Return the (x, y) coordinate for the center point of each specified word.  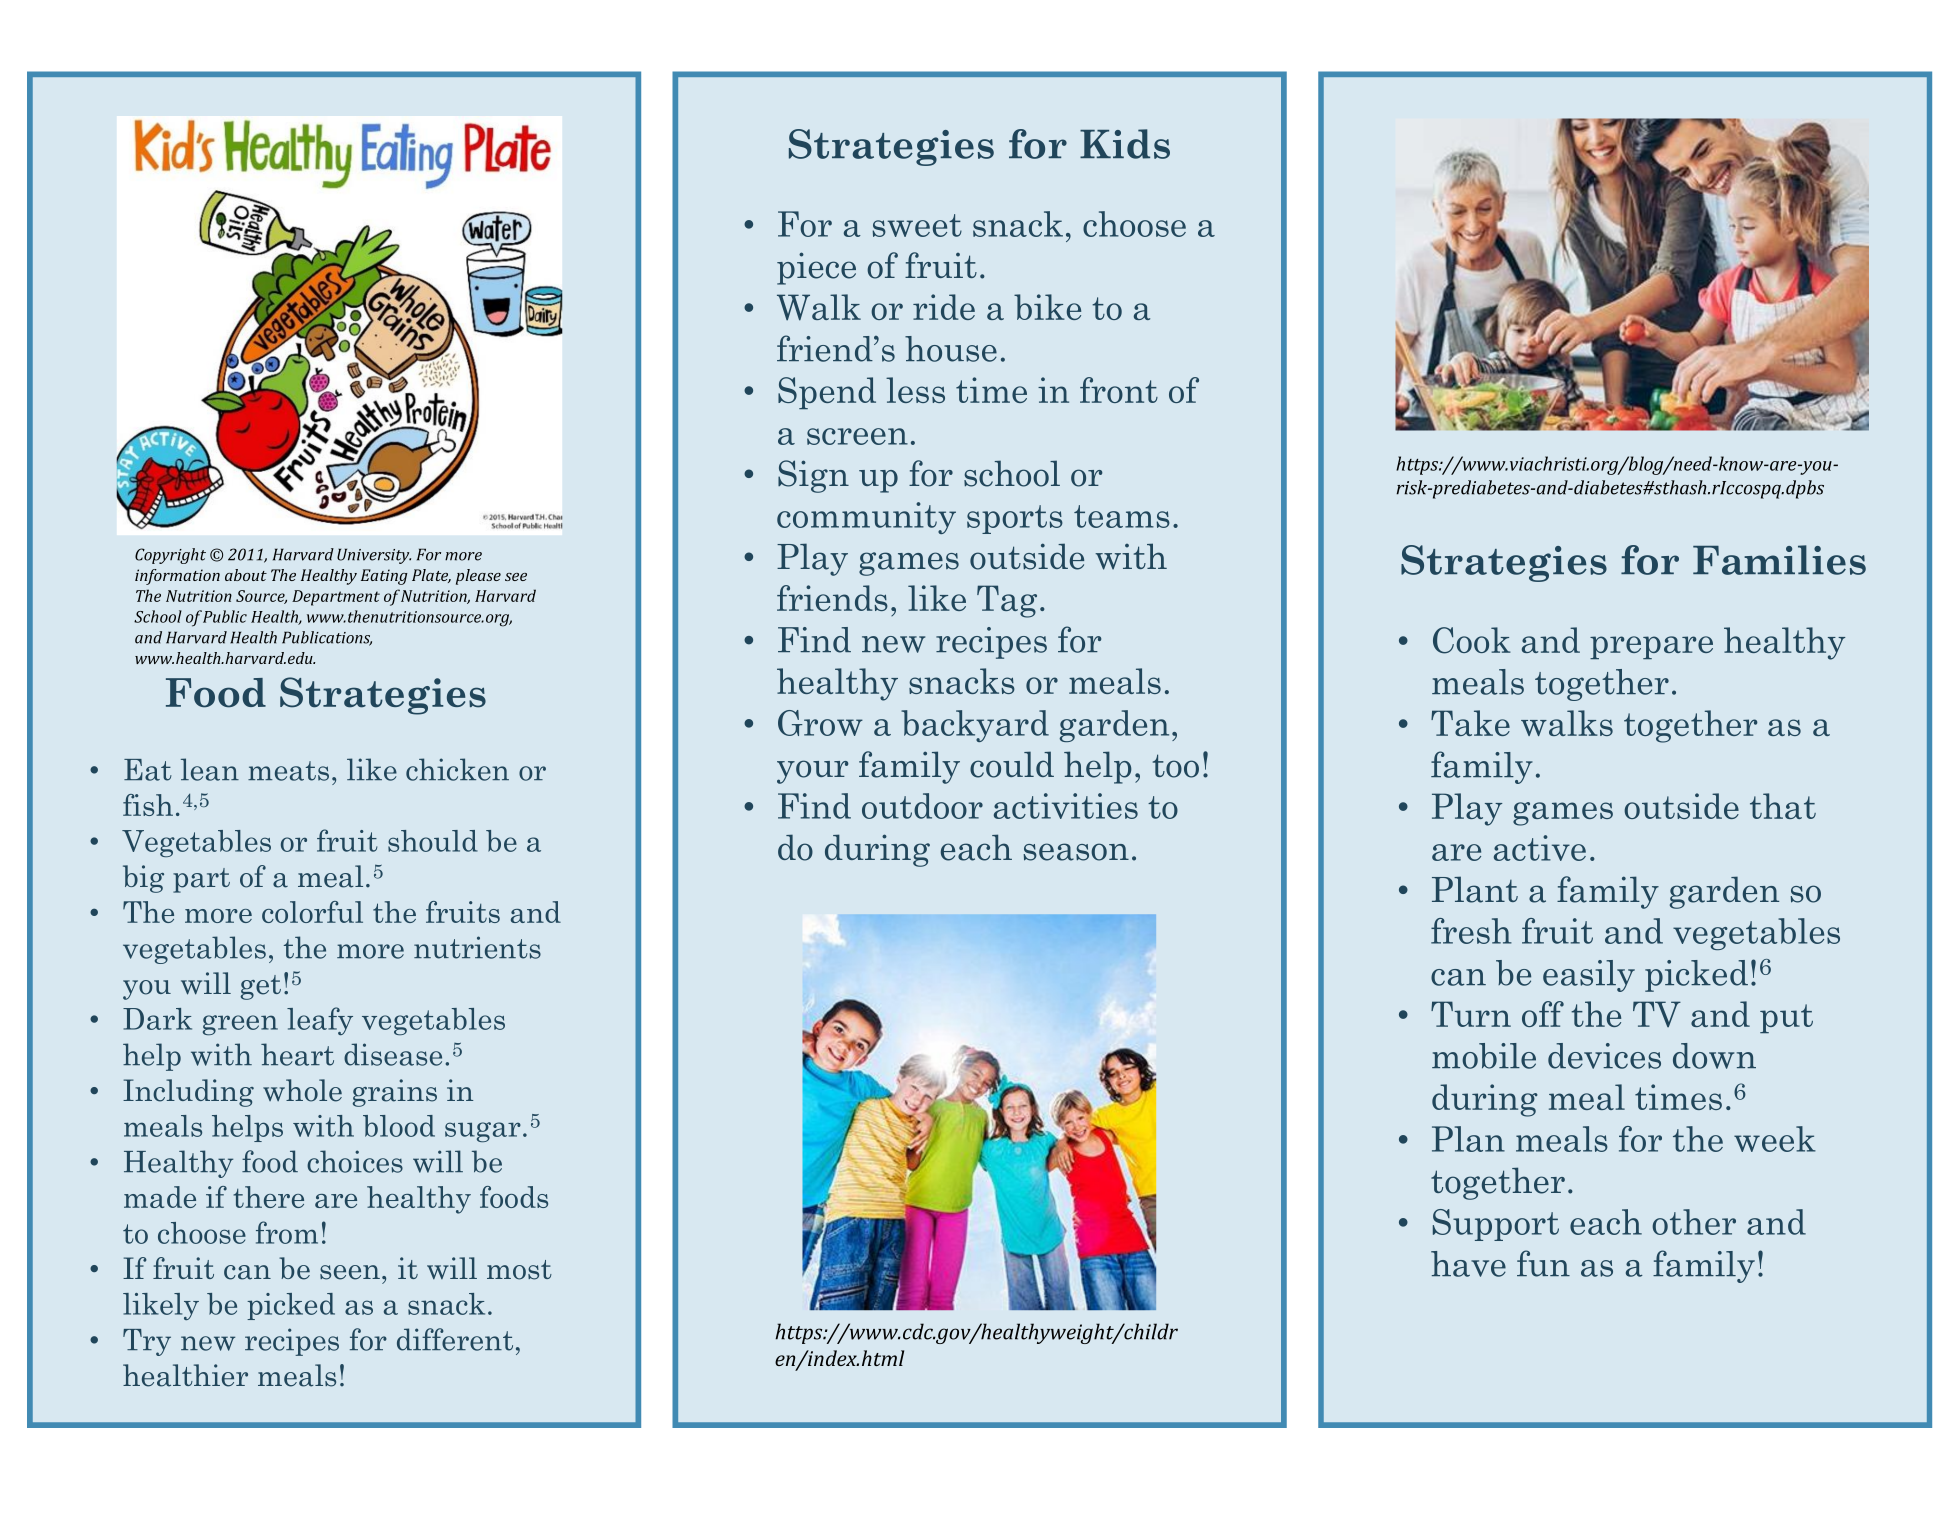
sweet (917, 225)
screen (857, 436)
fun (1543, 1263)
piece (816, 268)
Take (1470, 723)
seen (350, 1272)
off (1543, 1014)
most (519, 1270)
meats (288, 771)
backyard (975, 726)
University (374, 556)
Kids (1125, 144)
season (1076, 852)
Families (1779, 560)
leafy (320, 1021)
